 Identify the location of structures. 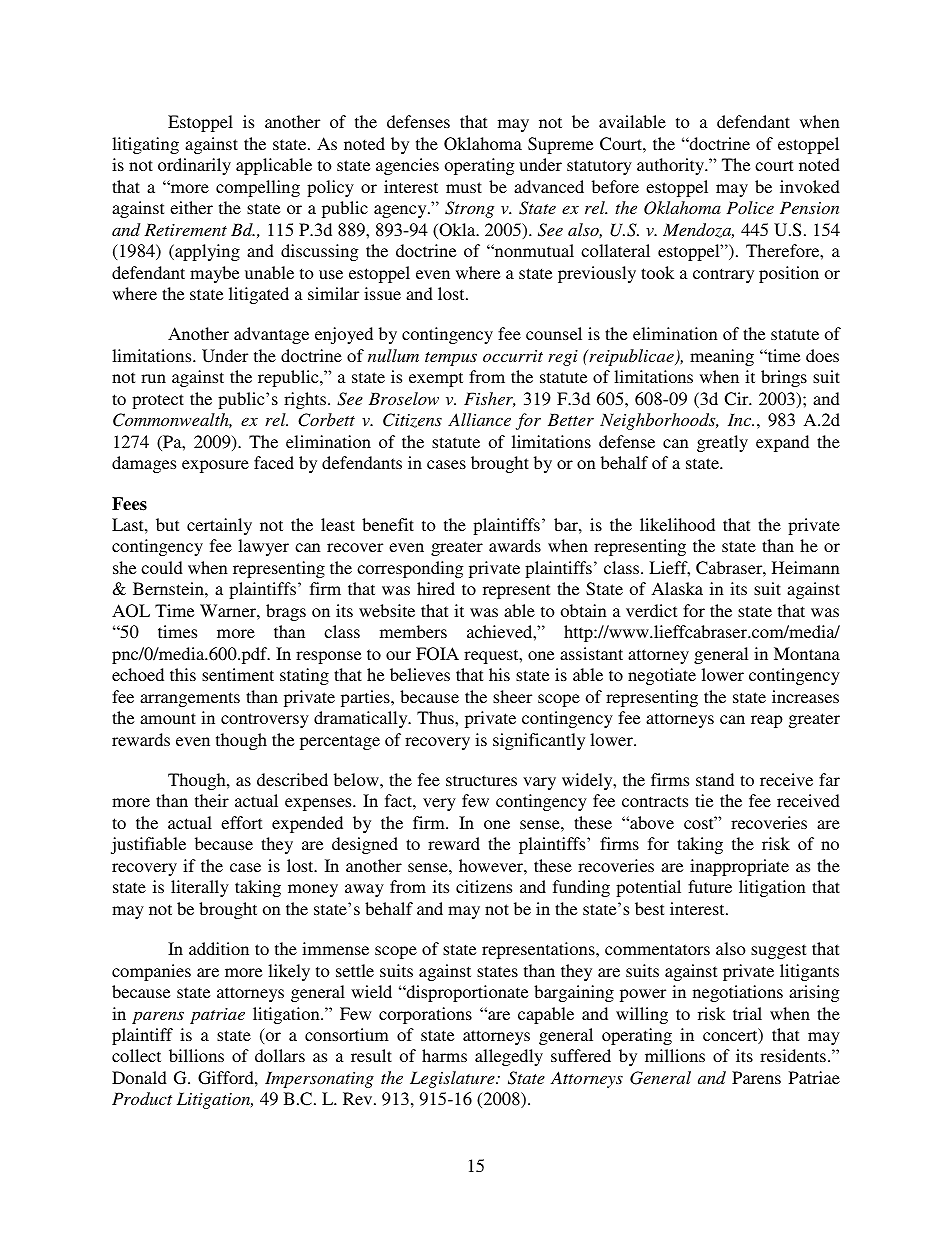
(481, 780).
